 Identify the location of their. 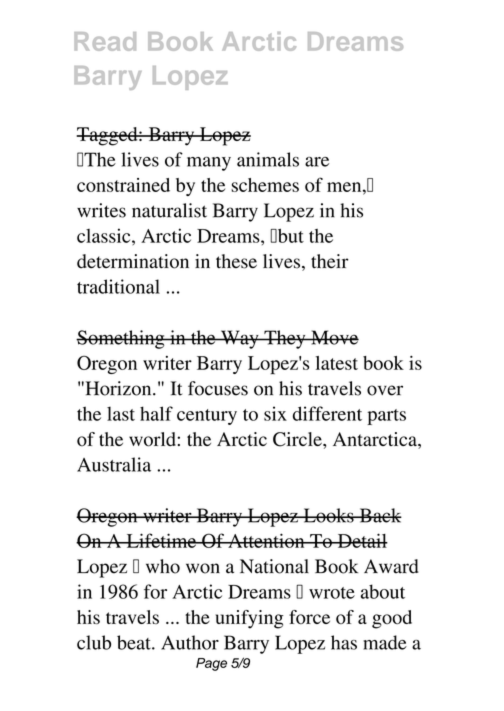
(330, 261).
